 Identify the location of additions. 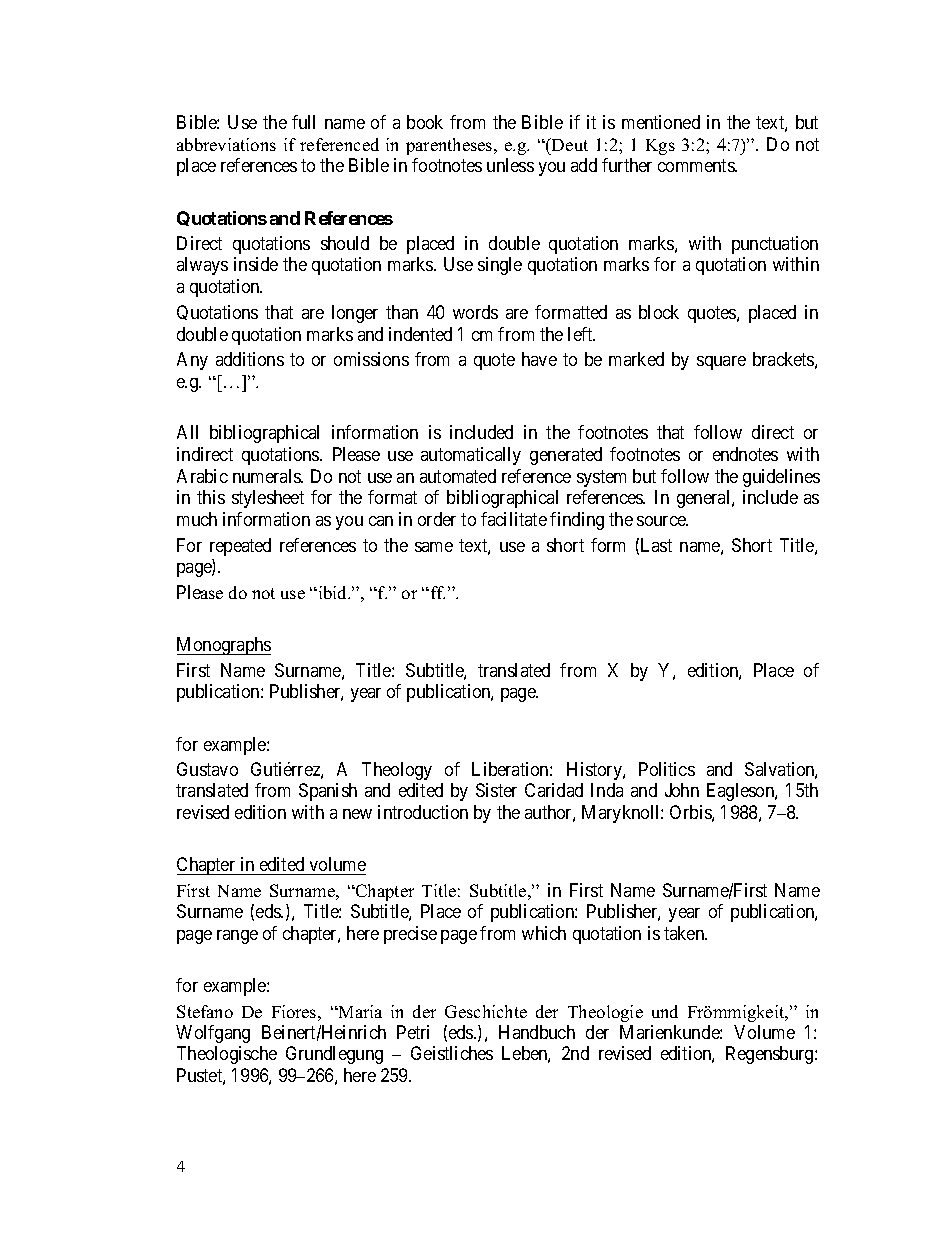
(250, 359).
